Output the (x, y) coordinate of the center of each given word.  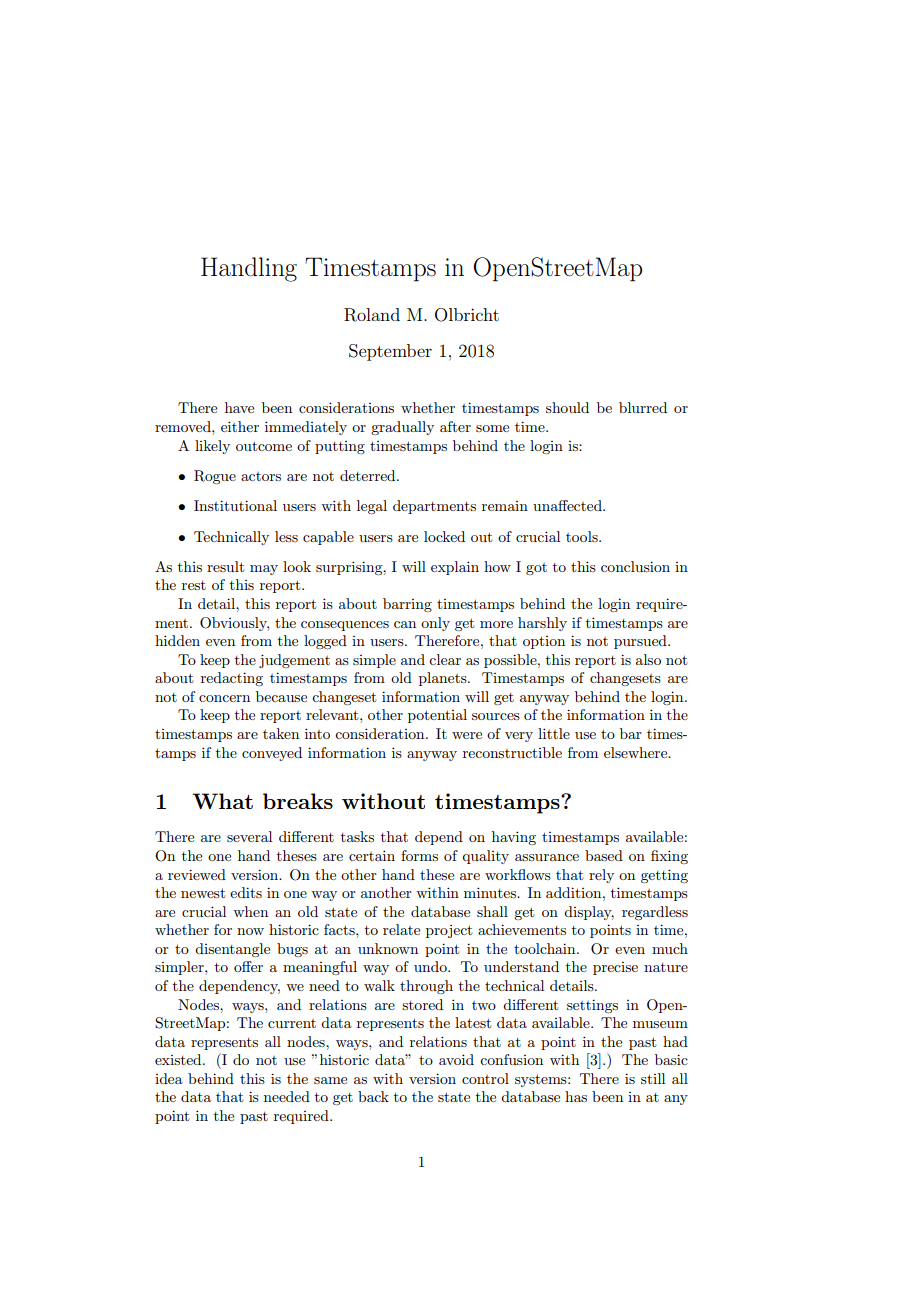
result (225, 566)
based (604, 855)
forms (419, 855)
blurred (643, 407)
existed (179, 1059)
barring (407, 605)
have (239, 407)
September (390, 352)
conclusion (635, 566)
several (249, 836)
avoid (456, 1059)
